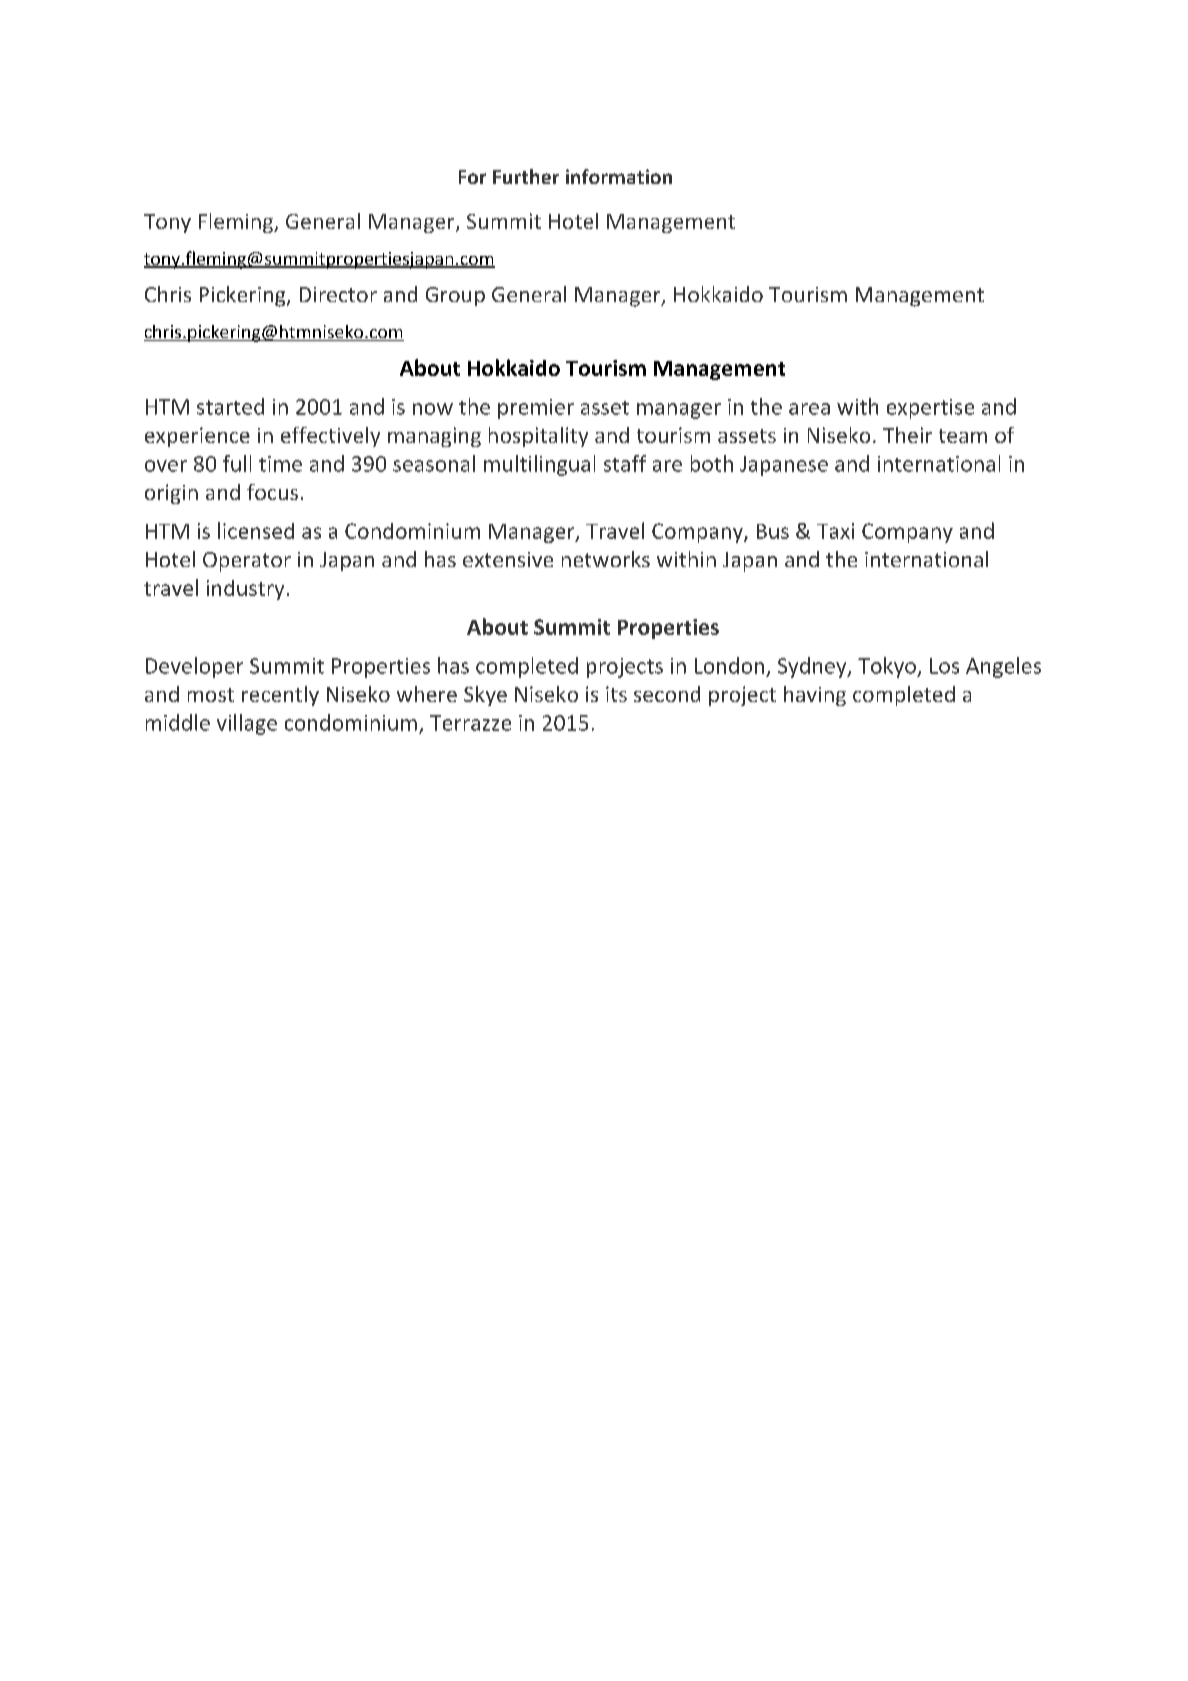  Describe the element at coordinates (619, 176) in the screenshot. I see `information` at that location.
